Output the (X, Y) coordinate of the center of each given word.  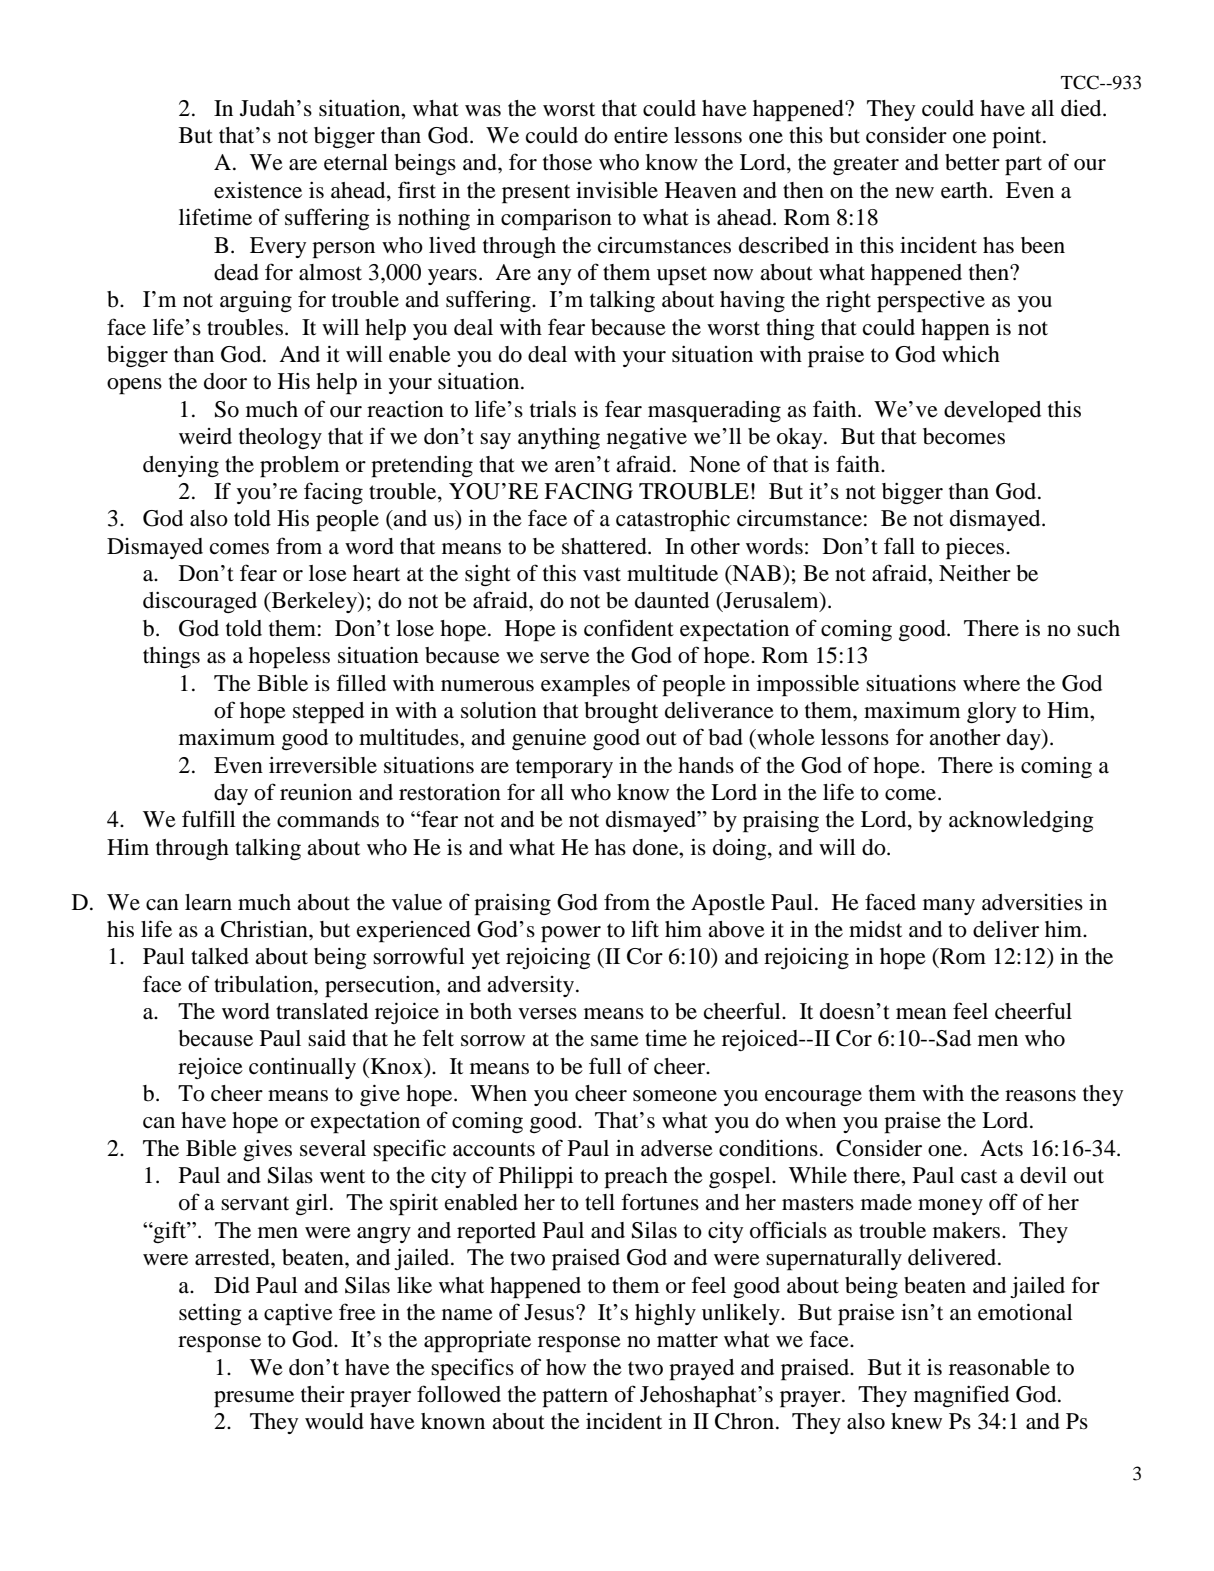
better (972, 162)
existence (258, 190)
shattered (605, 546)
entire (641, 135)
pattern (575, 1398)
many (949, 907)
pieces (976, 549)
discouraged (200, 602)
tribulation (264, 984)
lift (645, 928)
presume (254, 1399)
